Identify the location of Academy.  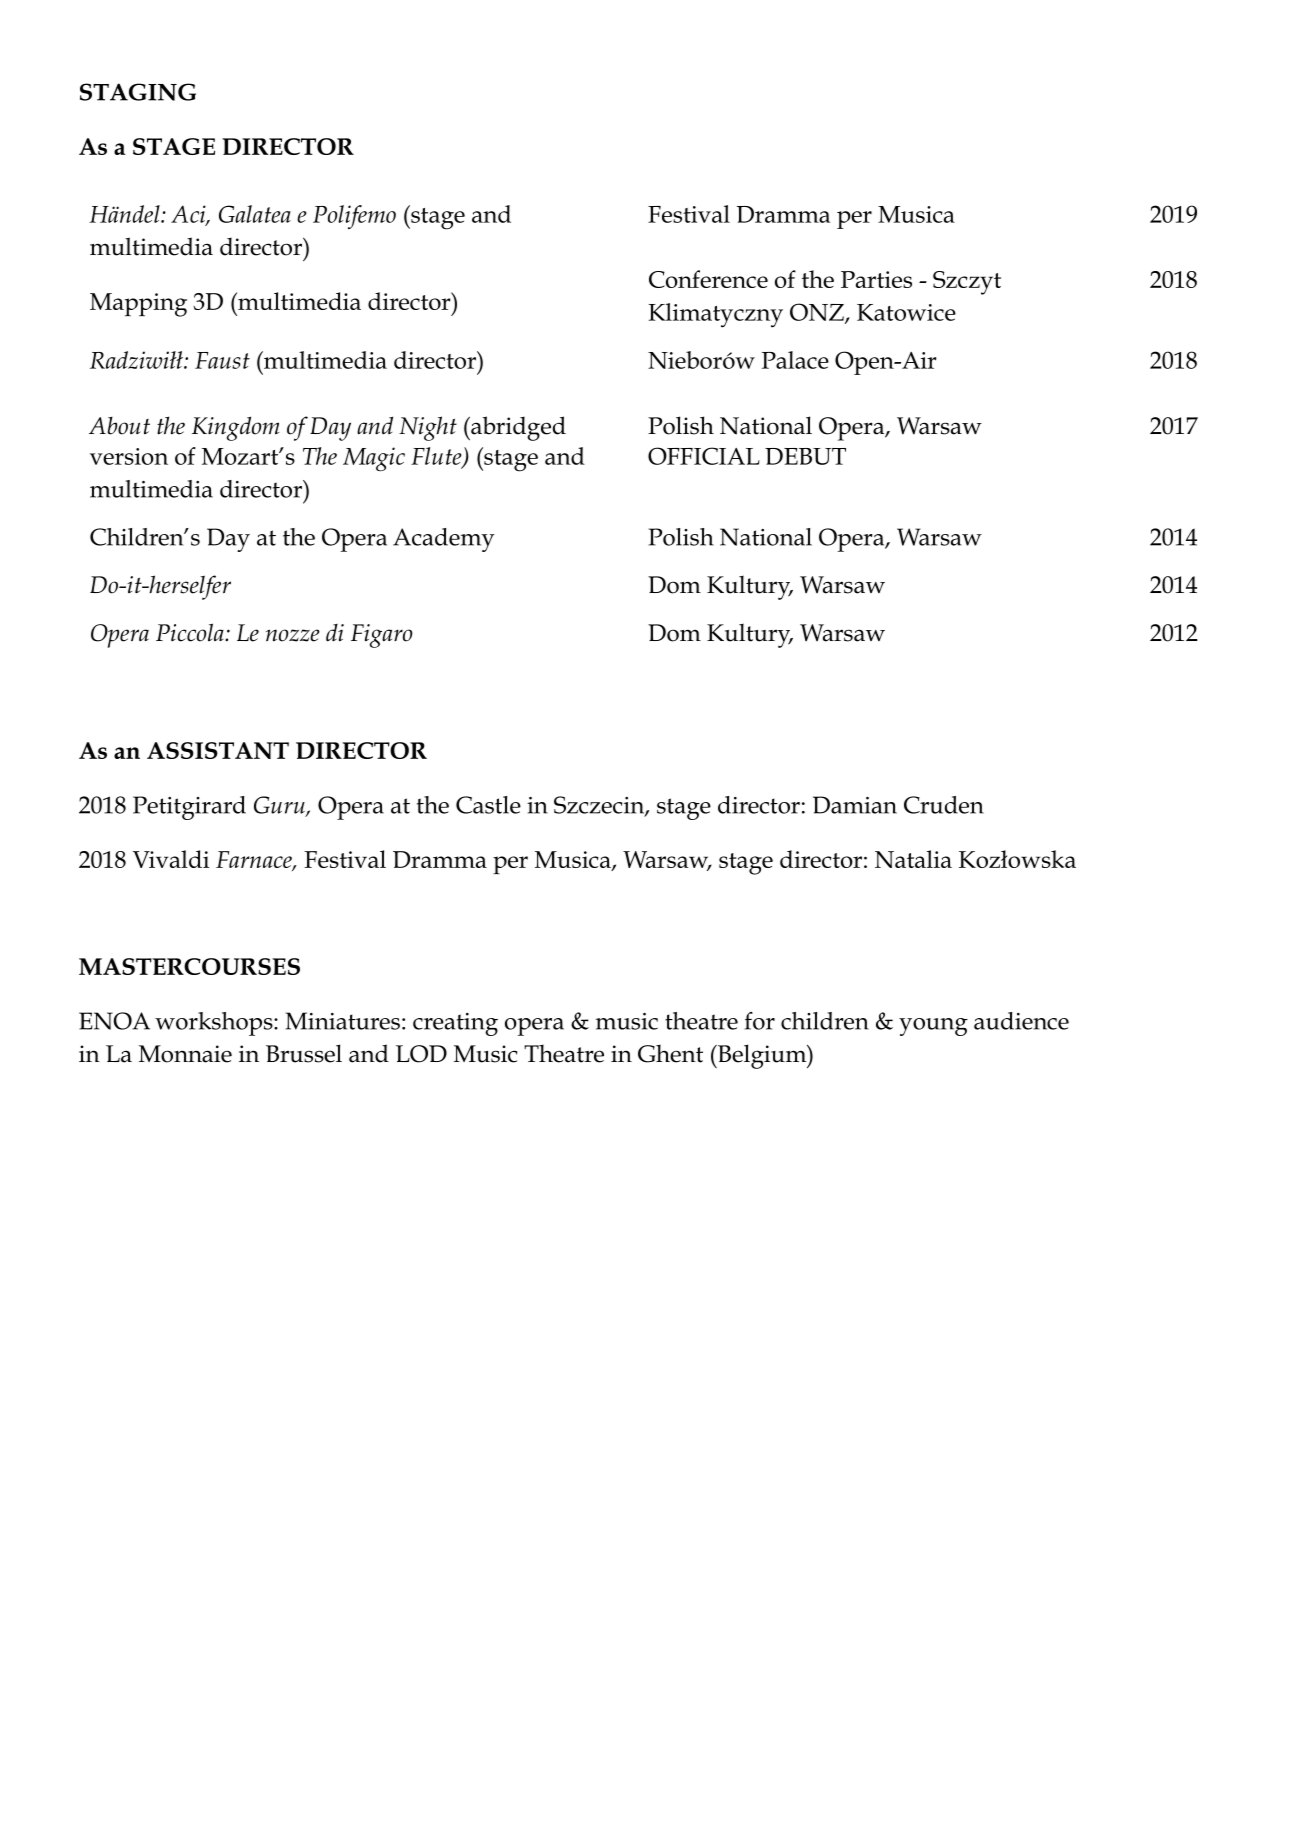
(444, 540).
